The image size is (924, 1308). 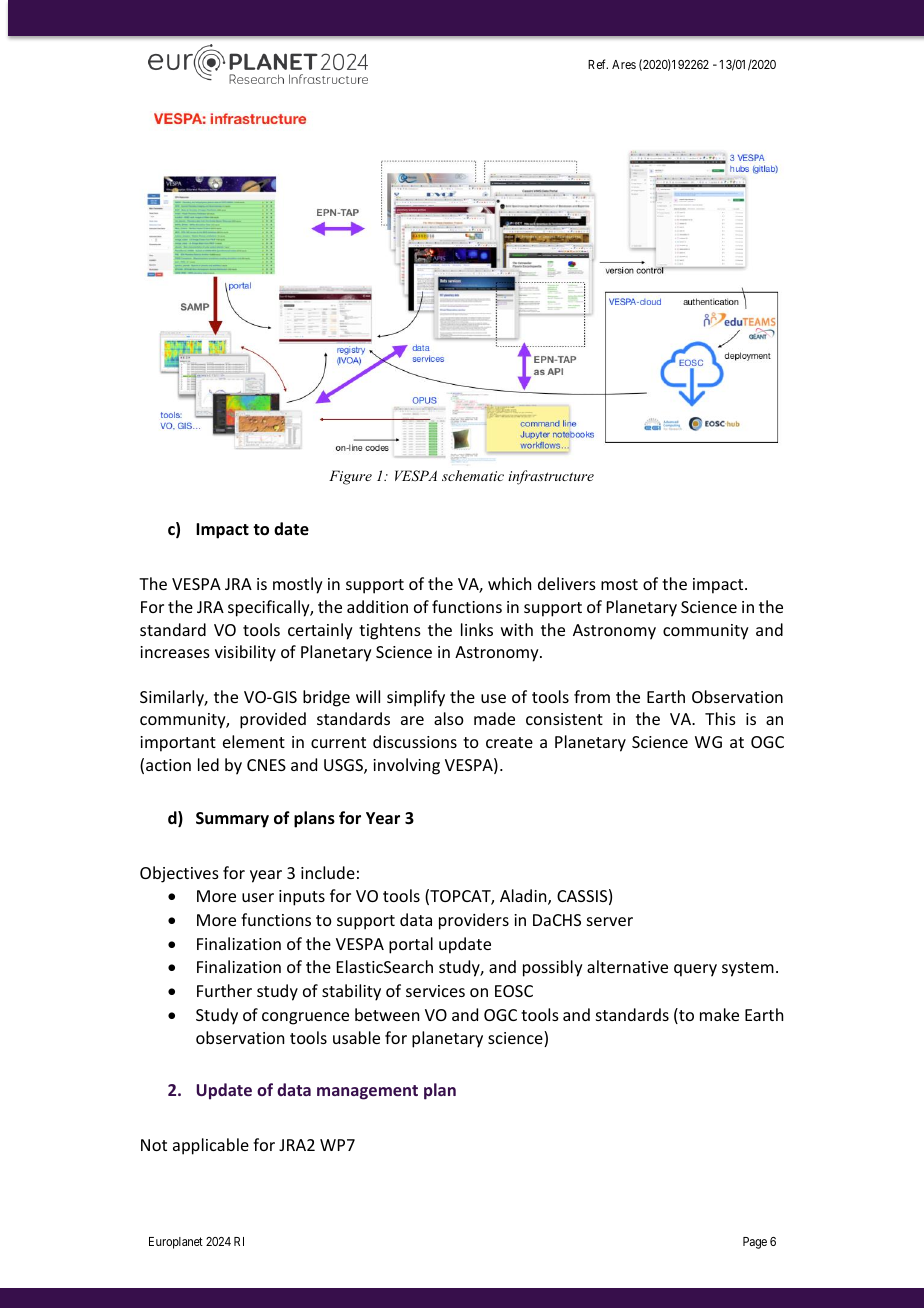 I want to click on Page, so click(x=755, y=1243).
